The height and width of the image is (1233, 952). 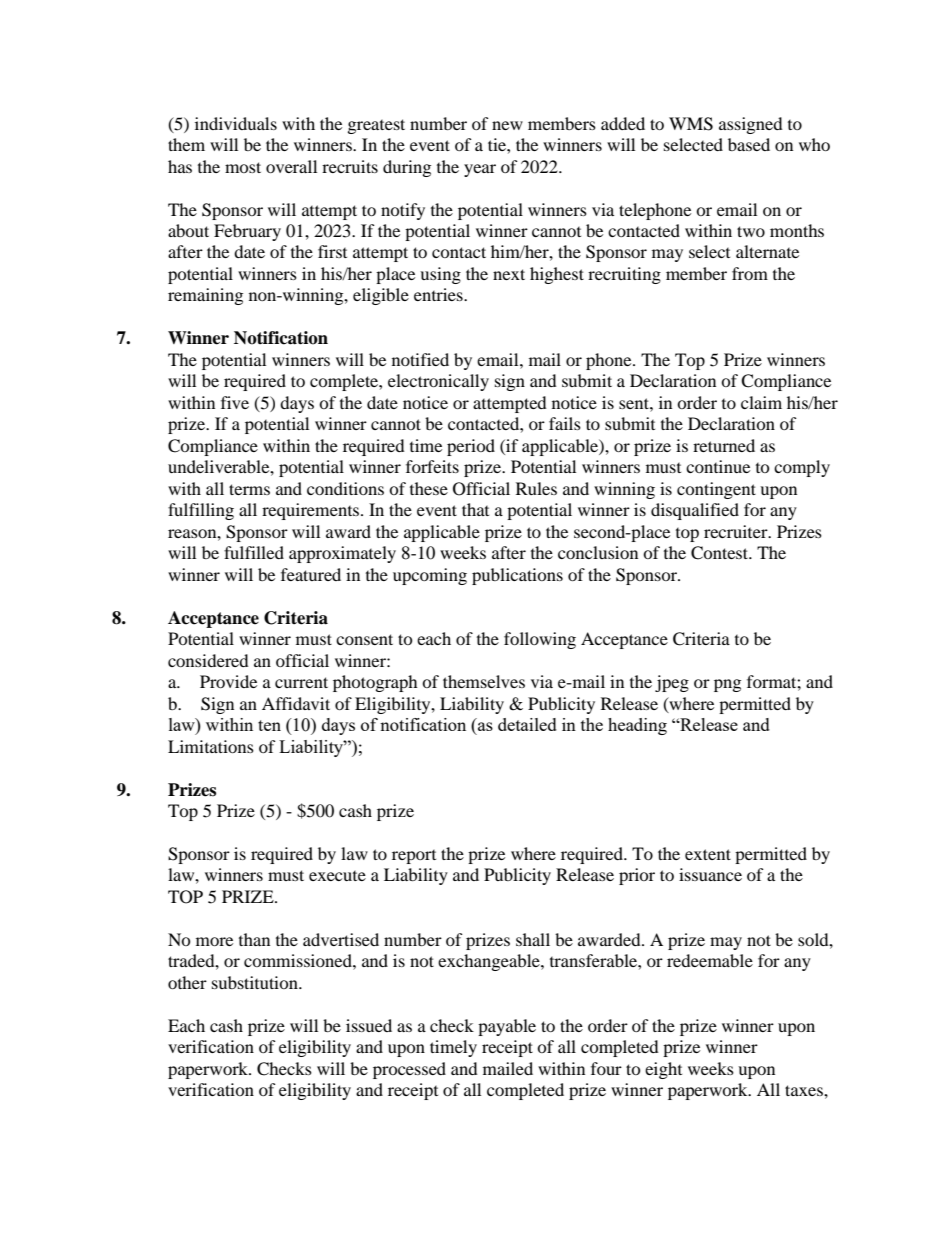 I want to click on substitution, so click(x=256, y=982).
